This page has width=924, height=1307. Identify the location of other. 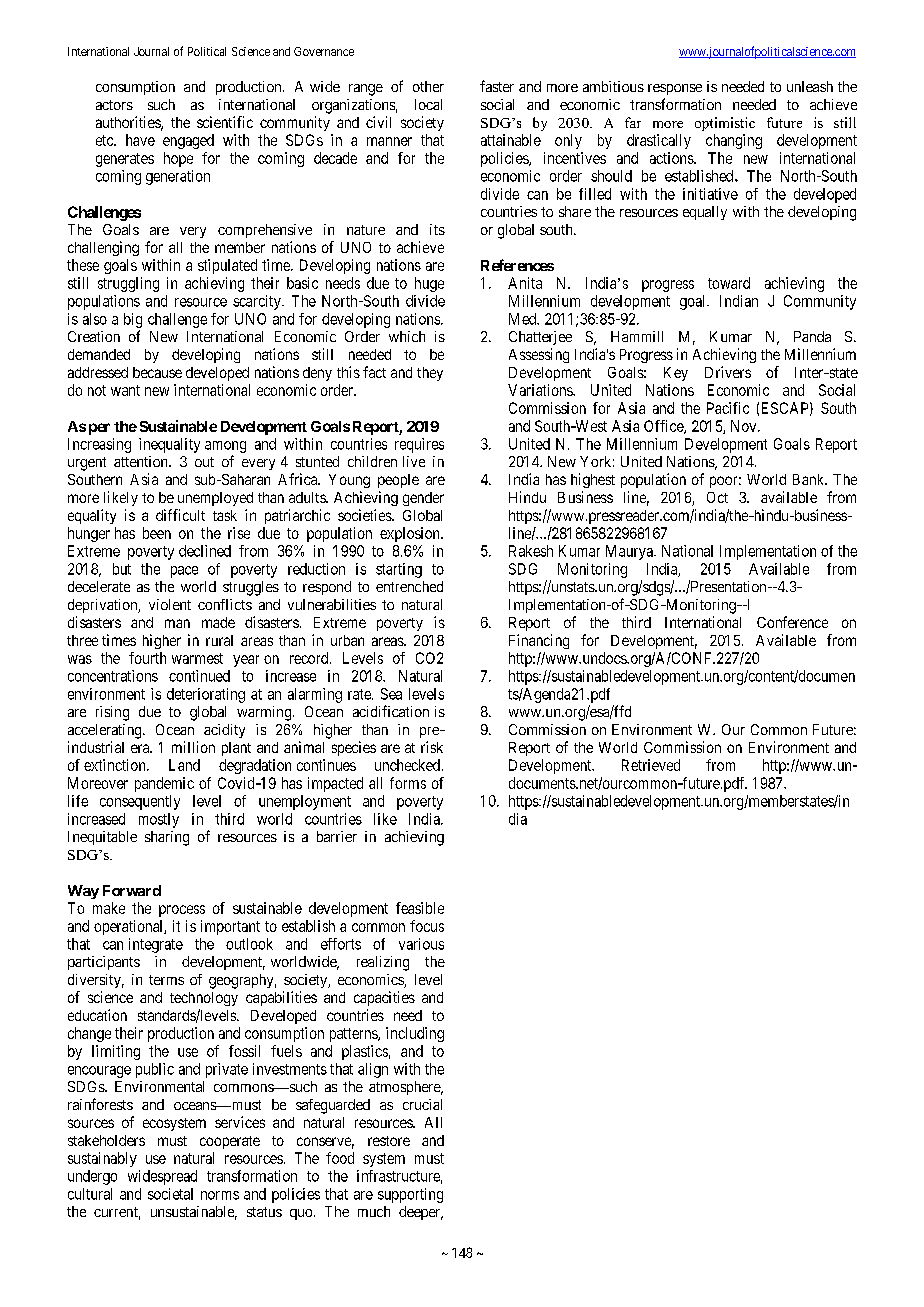
(428, 86).
